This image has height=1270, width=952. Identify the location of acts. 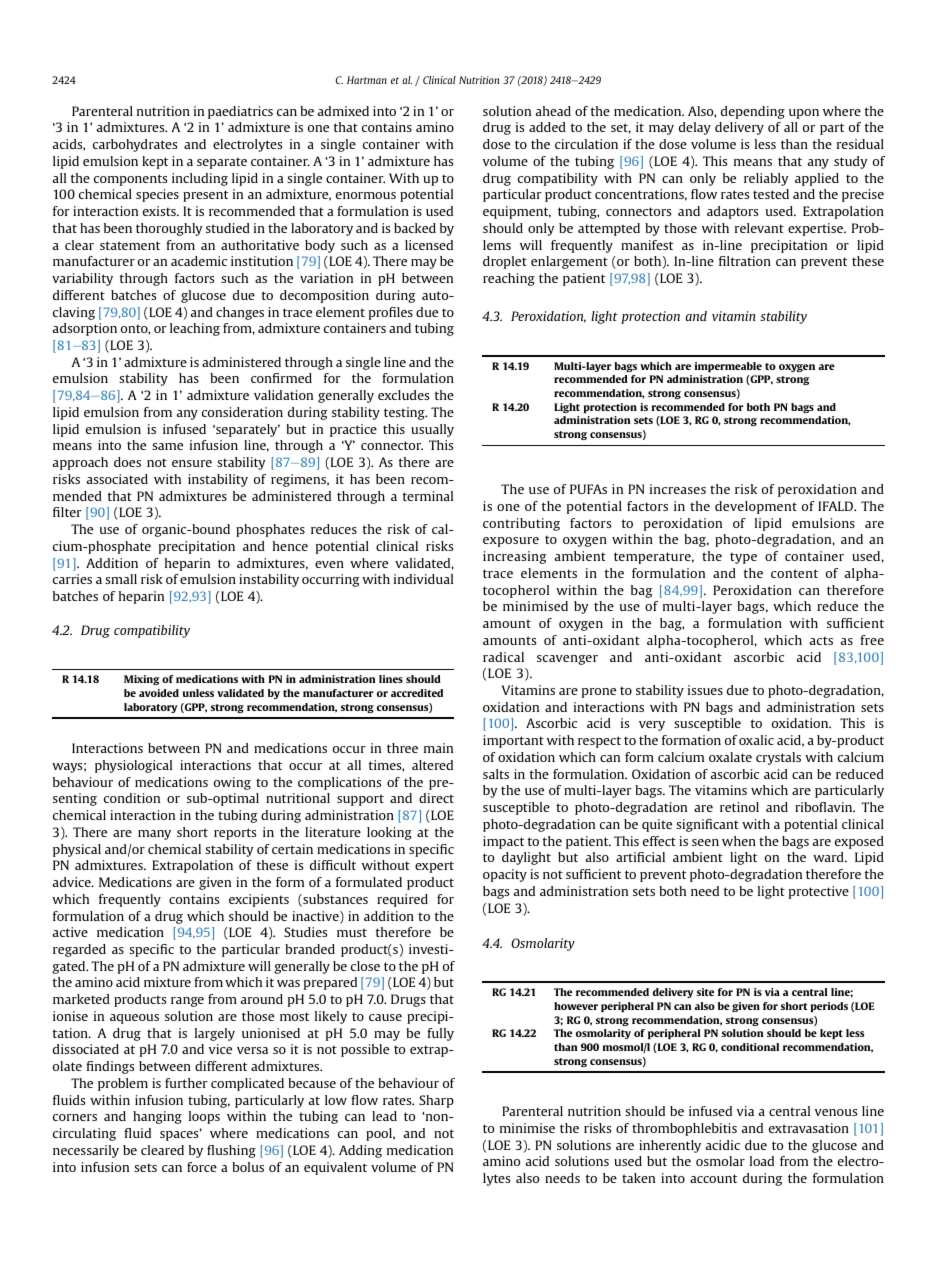
(821, 640).
